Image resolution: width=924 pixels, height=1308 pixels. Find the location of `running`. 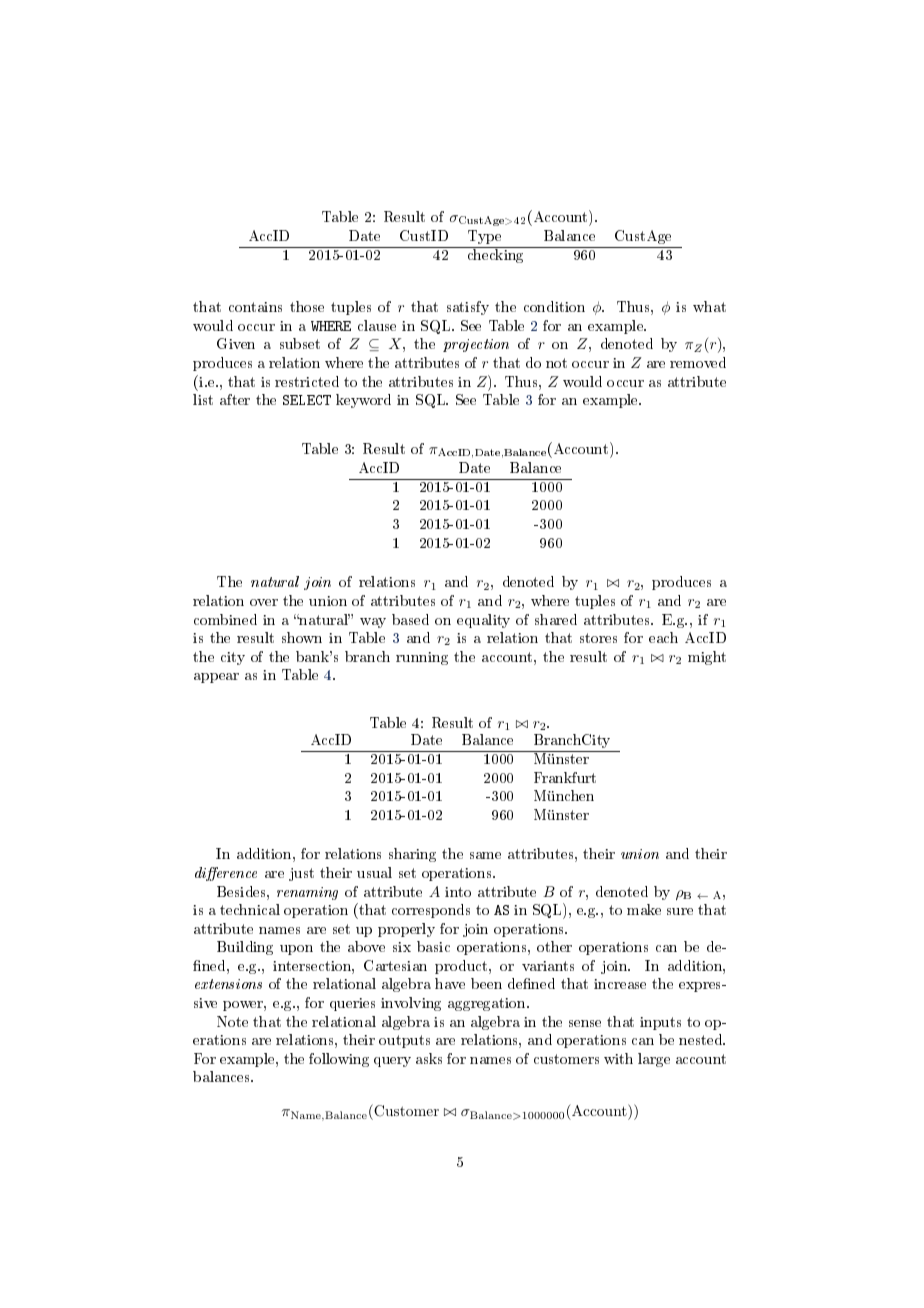

running is located at coordinates (422, 658).
